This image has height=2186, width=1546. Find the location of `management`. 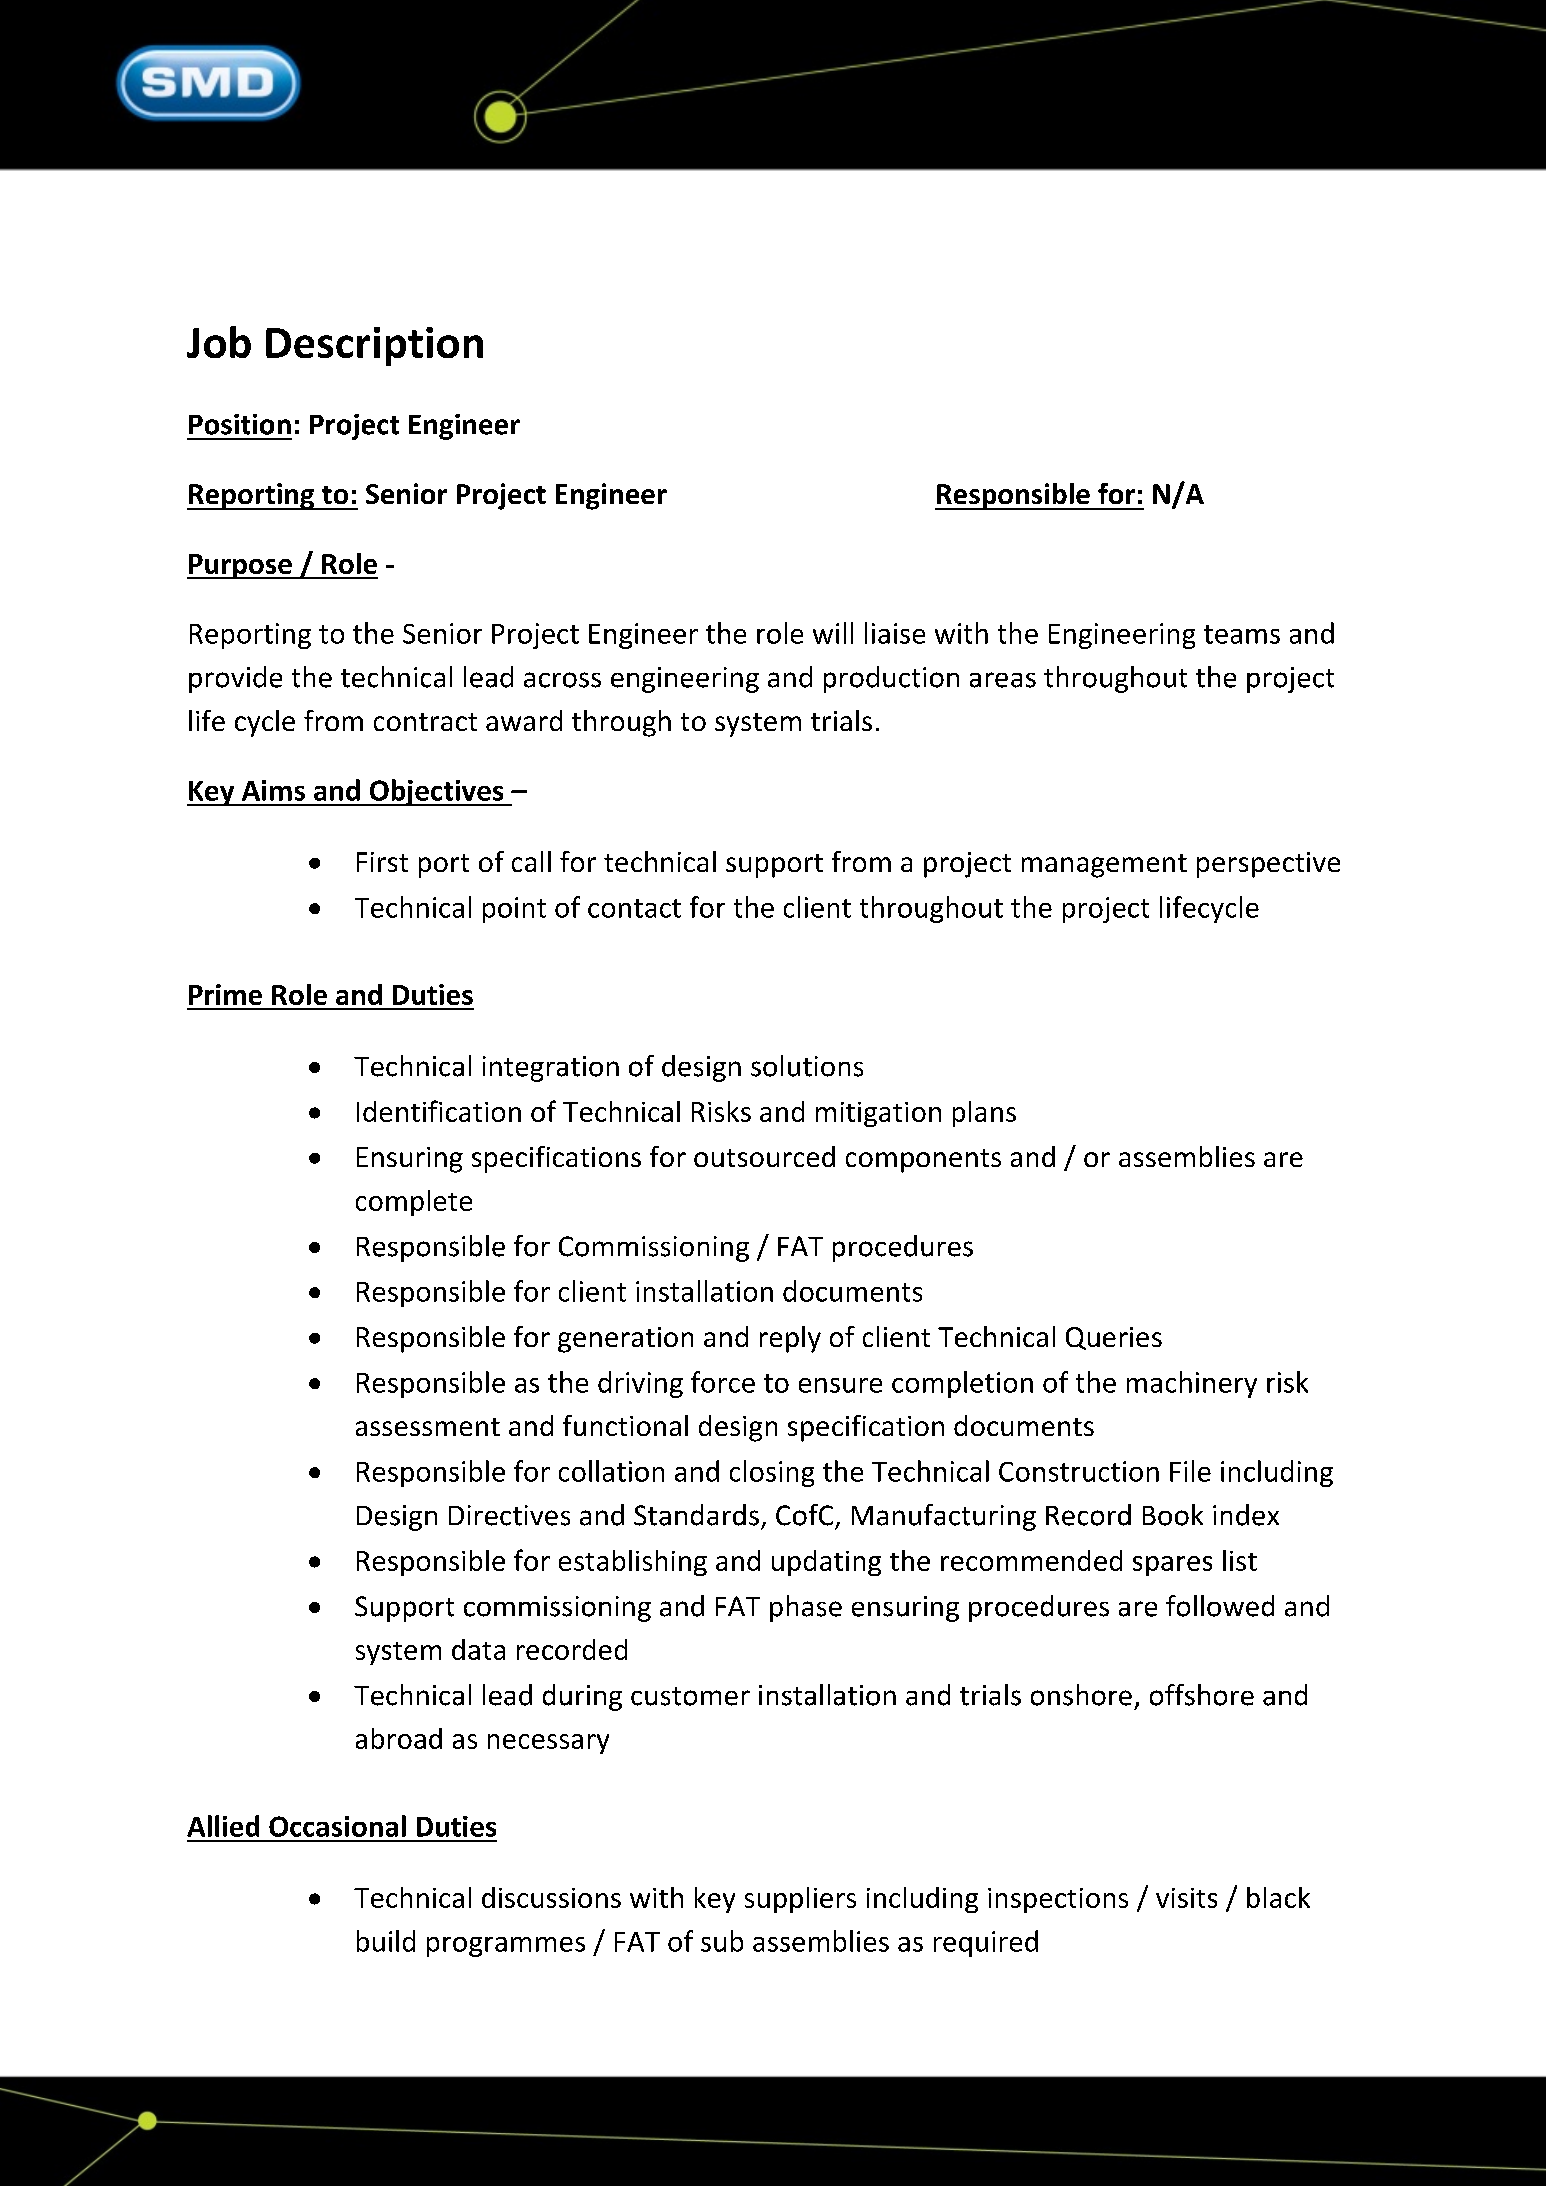

management is located at coordinates (1104, 866).
